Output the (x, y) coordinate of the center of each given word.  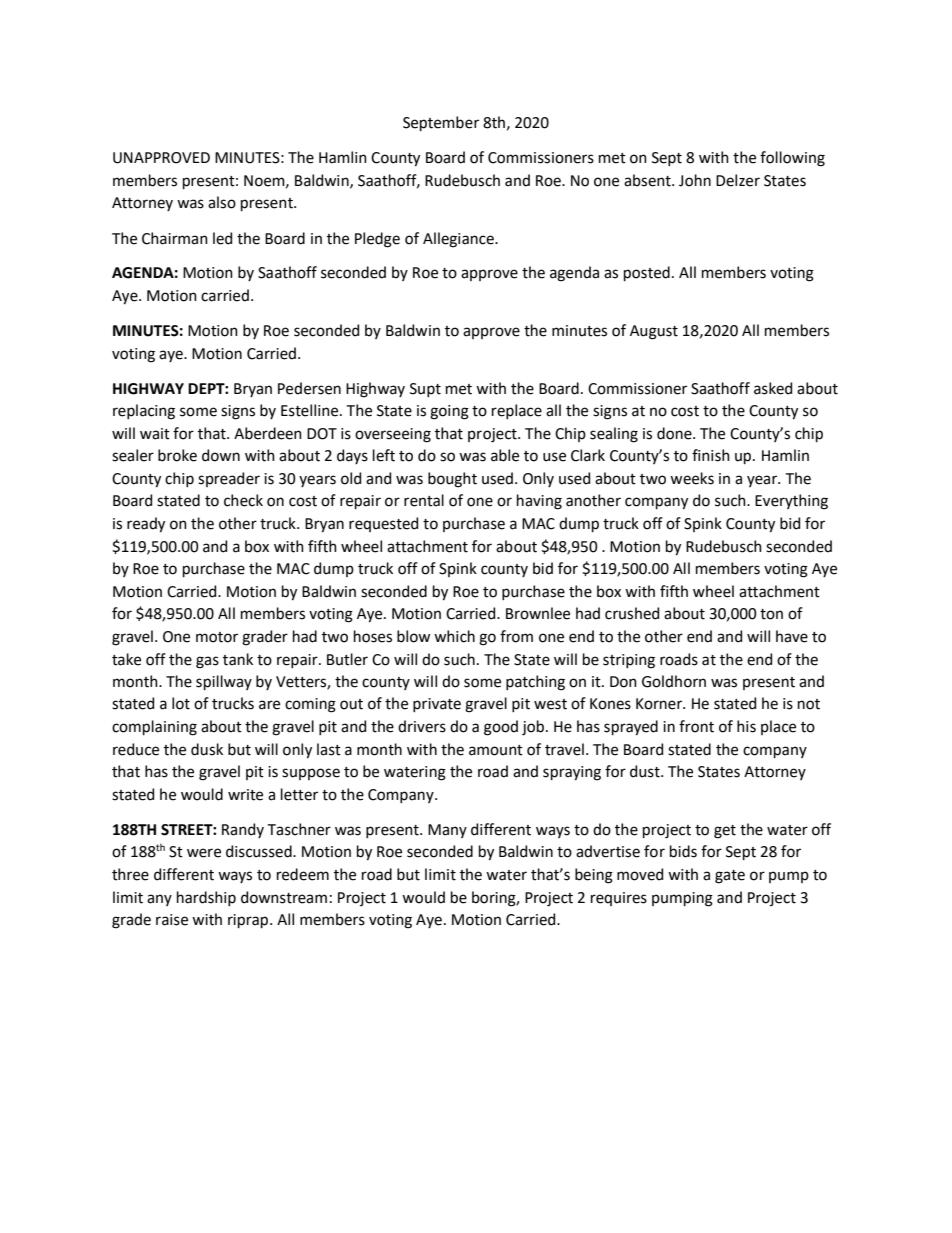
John (695, 180)
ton (771, 614)
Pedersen (309, 388)
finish (711, 455)
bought (452, 480)
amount (496, 750)
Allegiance (459, 240)
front (696, 726)
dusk (207, 749)
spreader (229, 479)
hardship (206, 898)
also (222, 202)
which (454, 636)
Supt (425, 390)
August (654, 332)
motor (217, 637)
